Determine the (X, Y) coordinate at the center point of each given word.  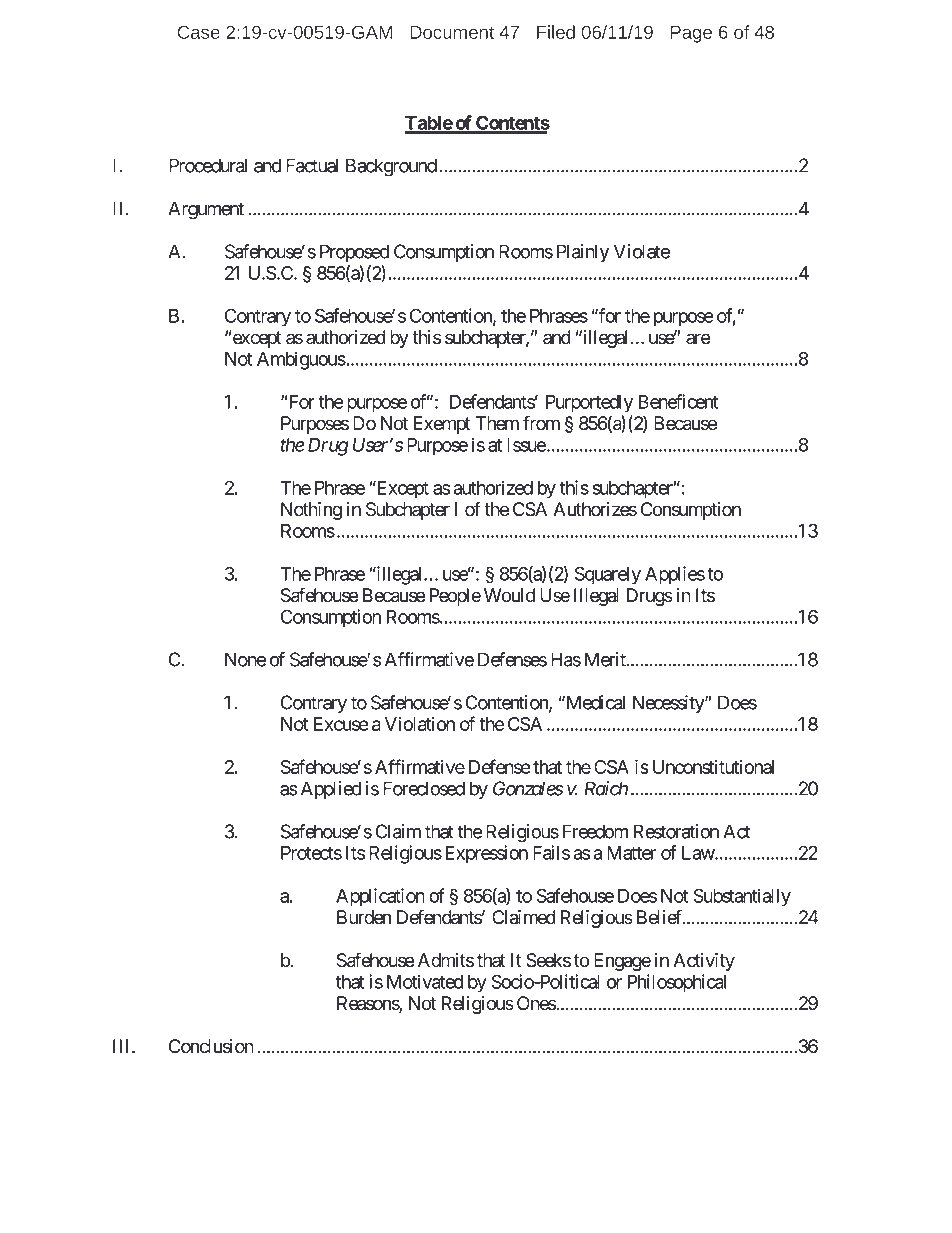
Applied (331, 790)
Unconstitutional (713, 767)
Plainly (583, 253)
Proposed (354, 253)
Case (199, 32)
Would (509, 595)
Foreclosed (424, 788)
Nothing (311, 511)
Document (452, 32)
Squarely (608, 575)
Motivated (425, 981)
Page (691, 34)
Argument (206, 210)
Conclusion (211, 1046)
